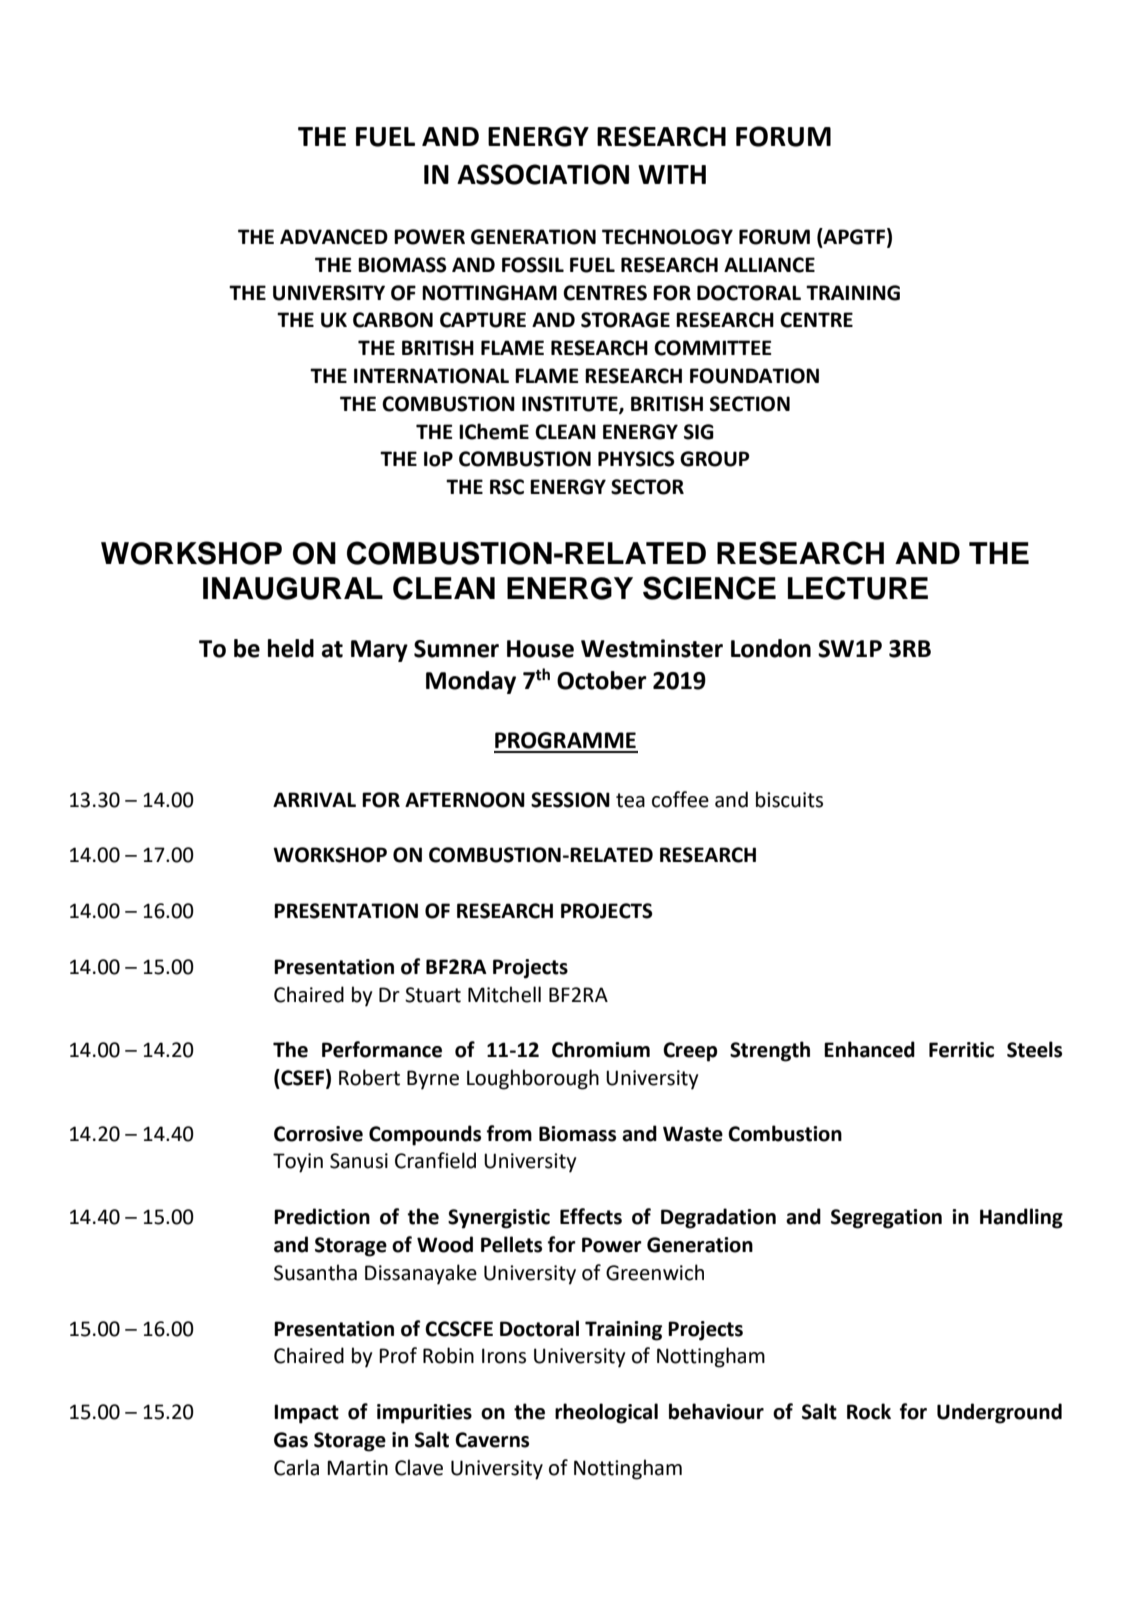  What do you see at coordinates (314, 799) in the screenshot?
I see `ARRIVAL` at bounding box center [314, 799].
